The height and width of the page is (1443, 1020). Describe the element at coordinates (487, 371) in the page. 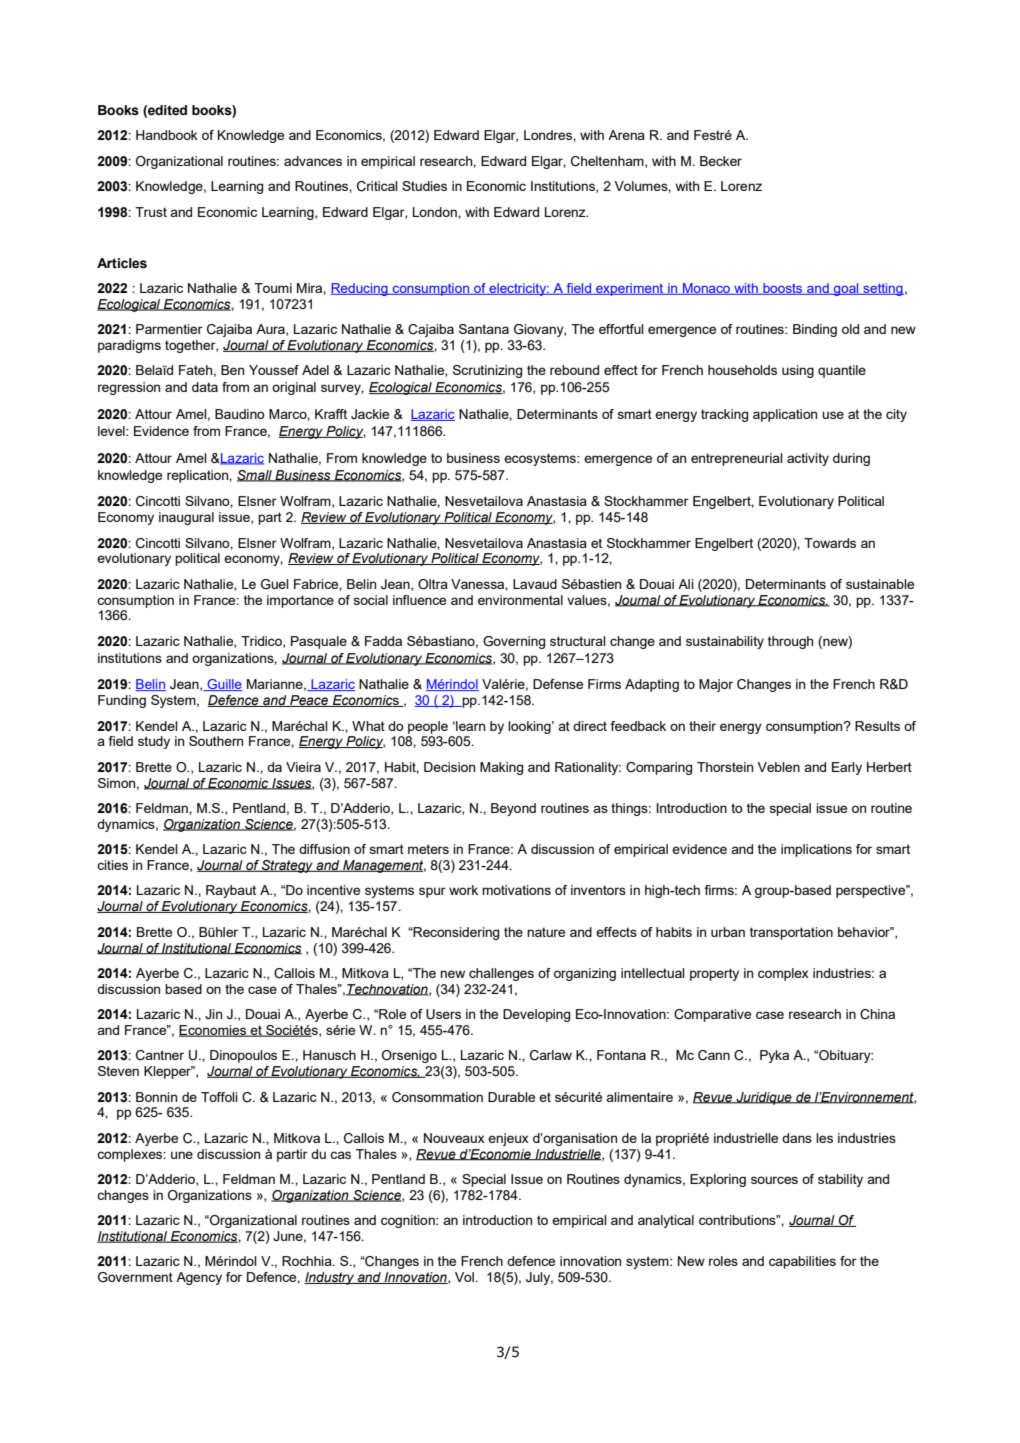

I see `Scrutinizing` at that location.
